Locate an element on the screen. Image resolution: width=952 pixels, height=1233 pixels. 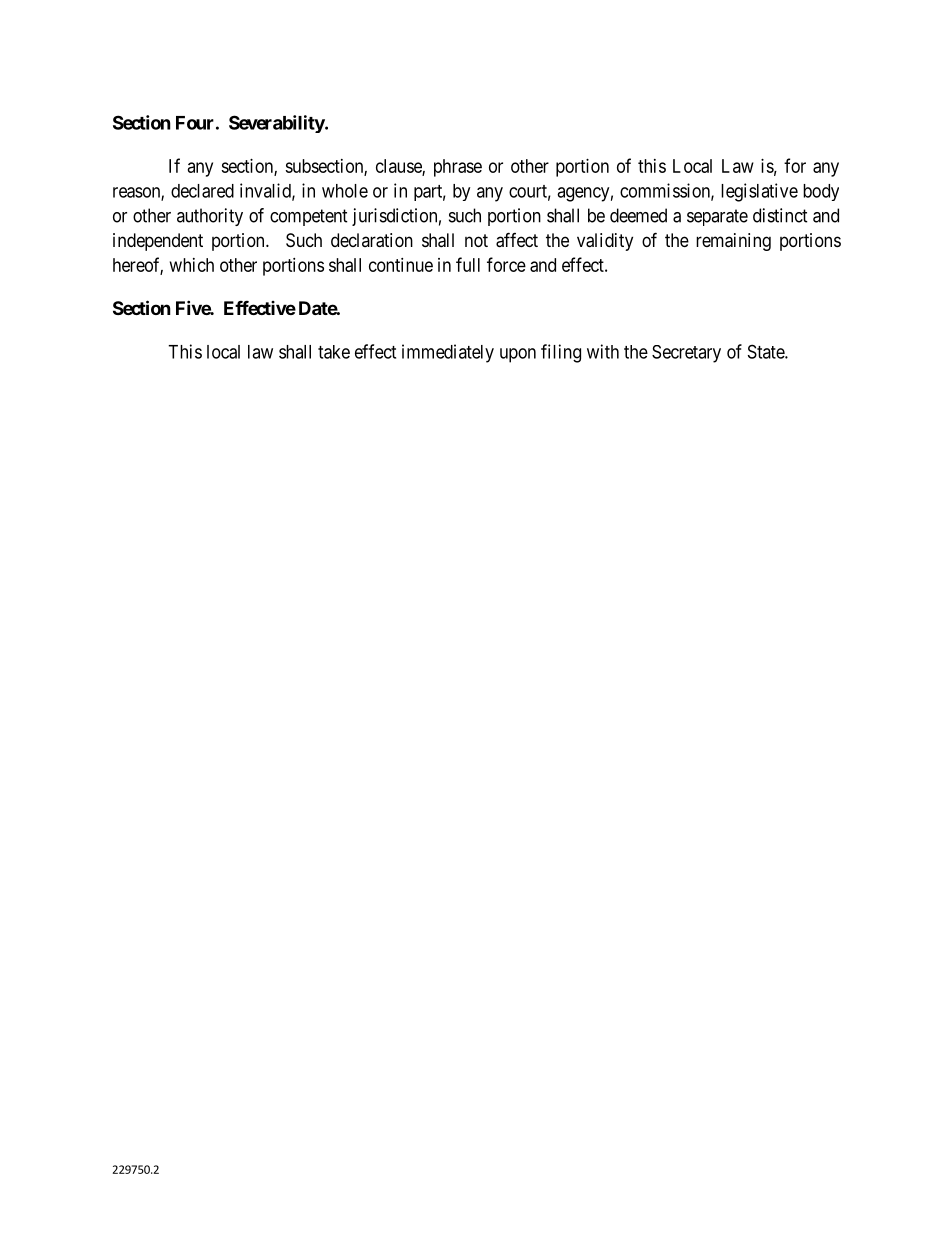
full is located at coordinates (468, 264).
